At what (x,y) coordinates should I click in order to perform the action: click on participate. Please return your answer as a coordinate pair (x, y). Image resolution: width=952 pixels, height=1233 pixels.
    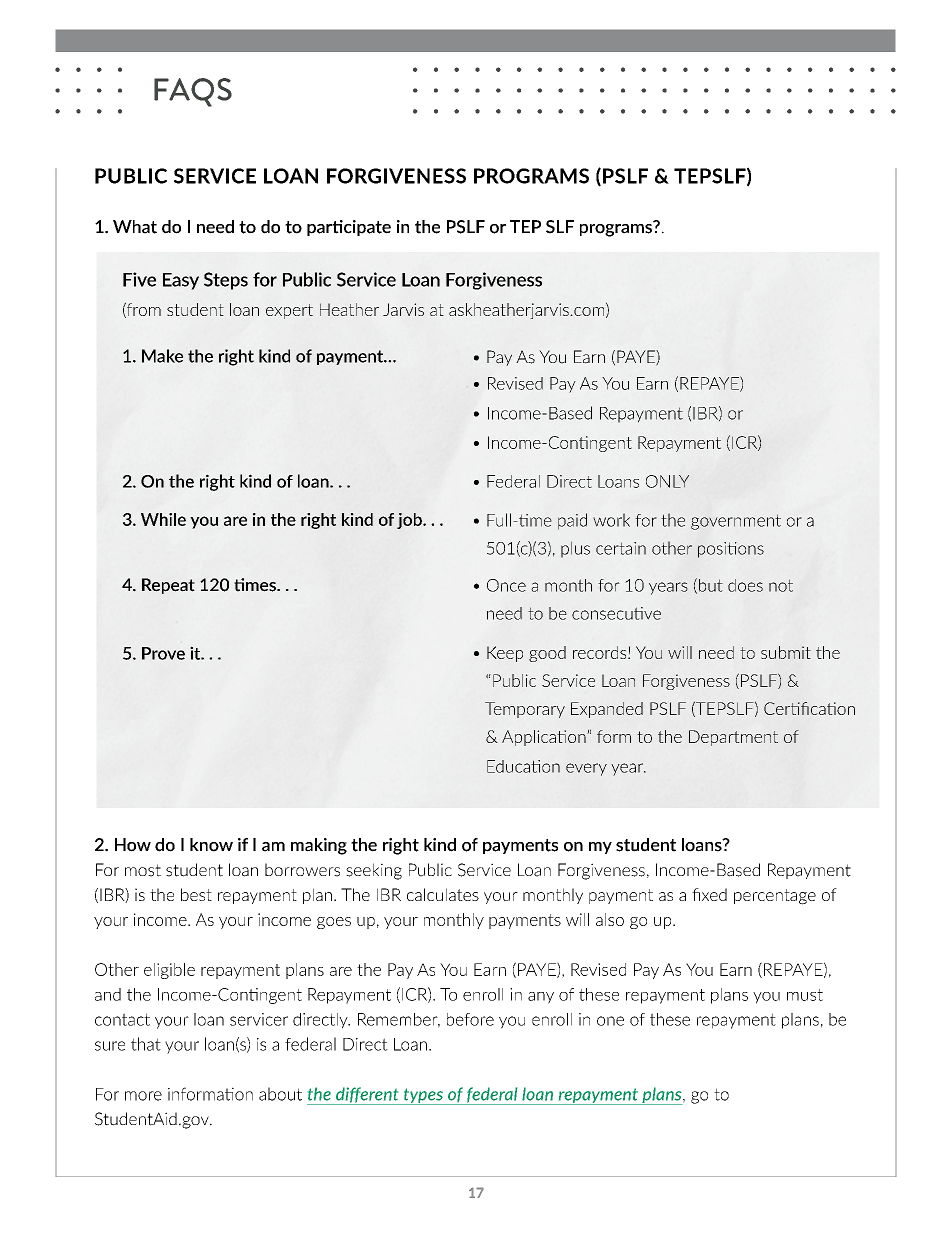
    Looking at the image, I should click on (349, 228).
